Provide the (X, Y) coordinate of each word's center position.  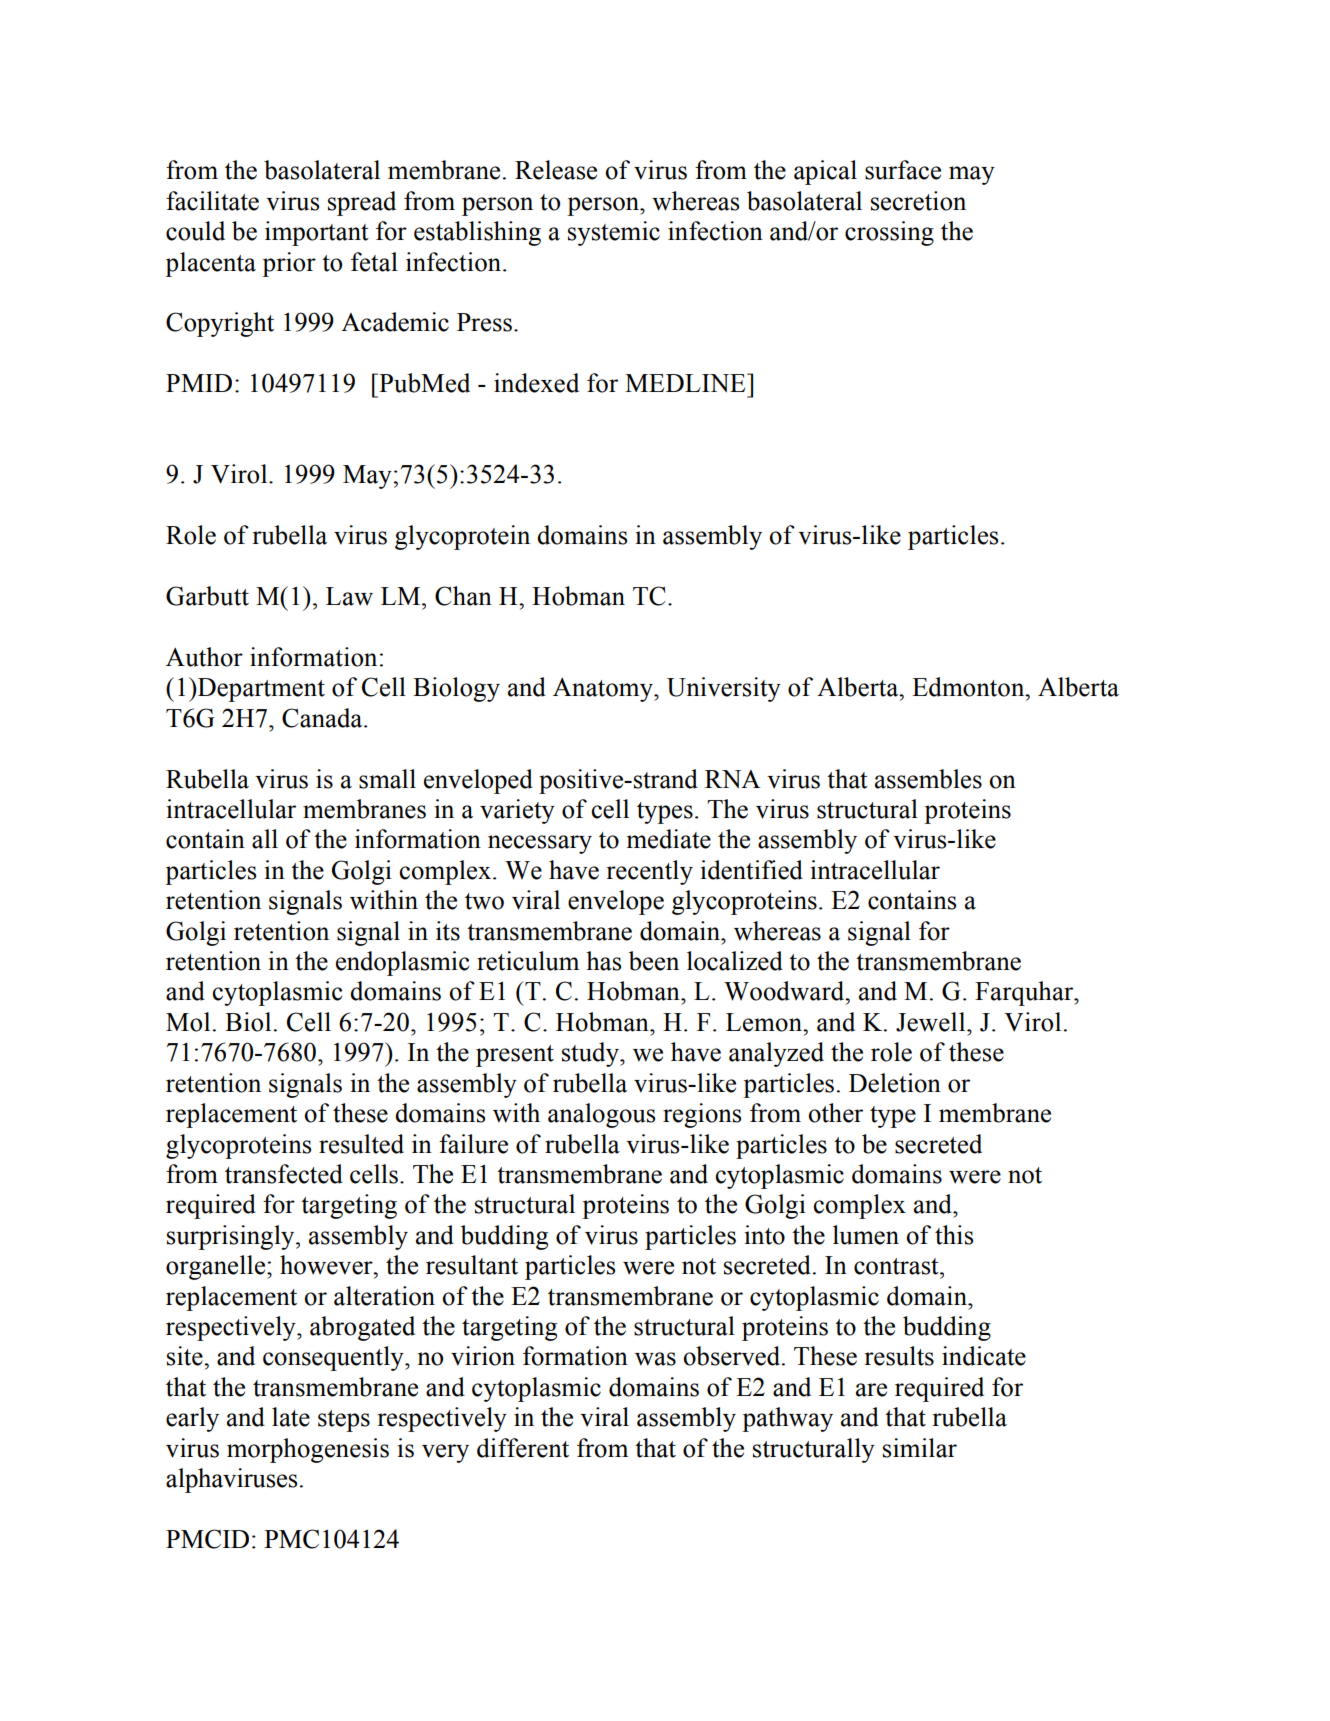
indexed (536, 383)
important (317, 233)
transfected (284, 1174)
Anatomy (604, 690)
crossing (889, 233)
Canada (323, 718)
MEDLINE (686, 382)
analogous (601, 1115)
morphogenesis (308, 1450)
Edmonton (969, 687)
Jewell (932, 1022)
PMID (199, 383)
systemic (614, 233)
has (603, 961)
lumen (866, 1235)
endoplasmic (402, 963)
